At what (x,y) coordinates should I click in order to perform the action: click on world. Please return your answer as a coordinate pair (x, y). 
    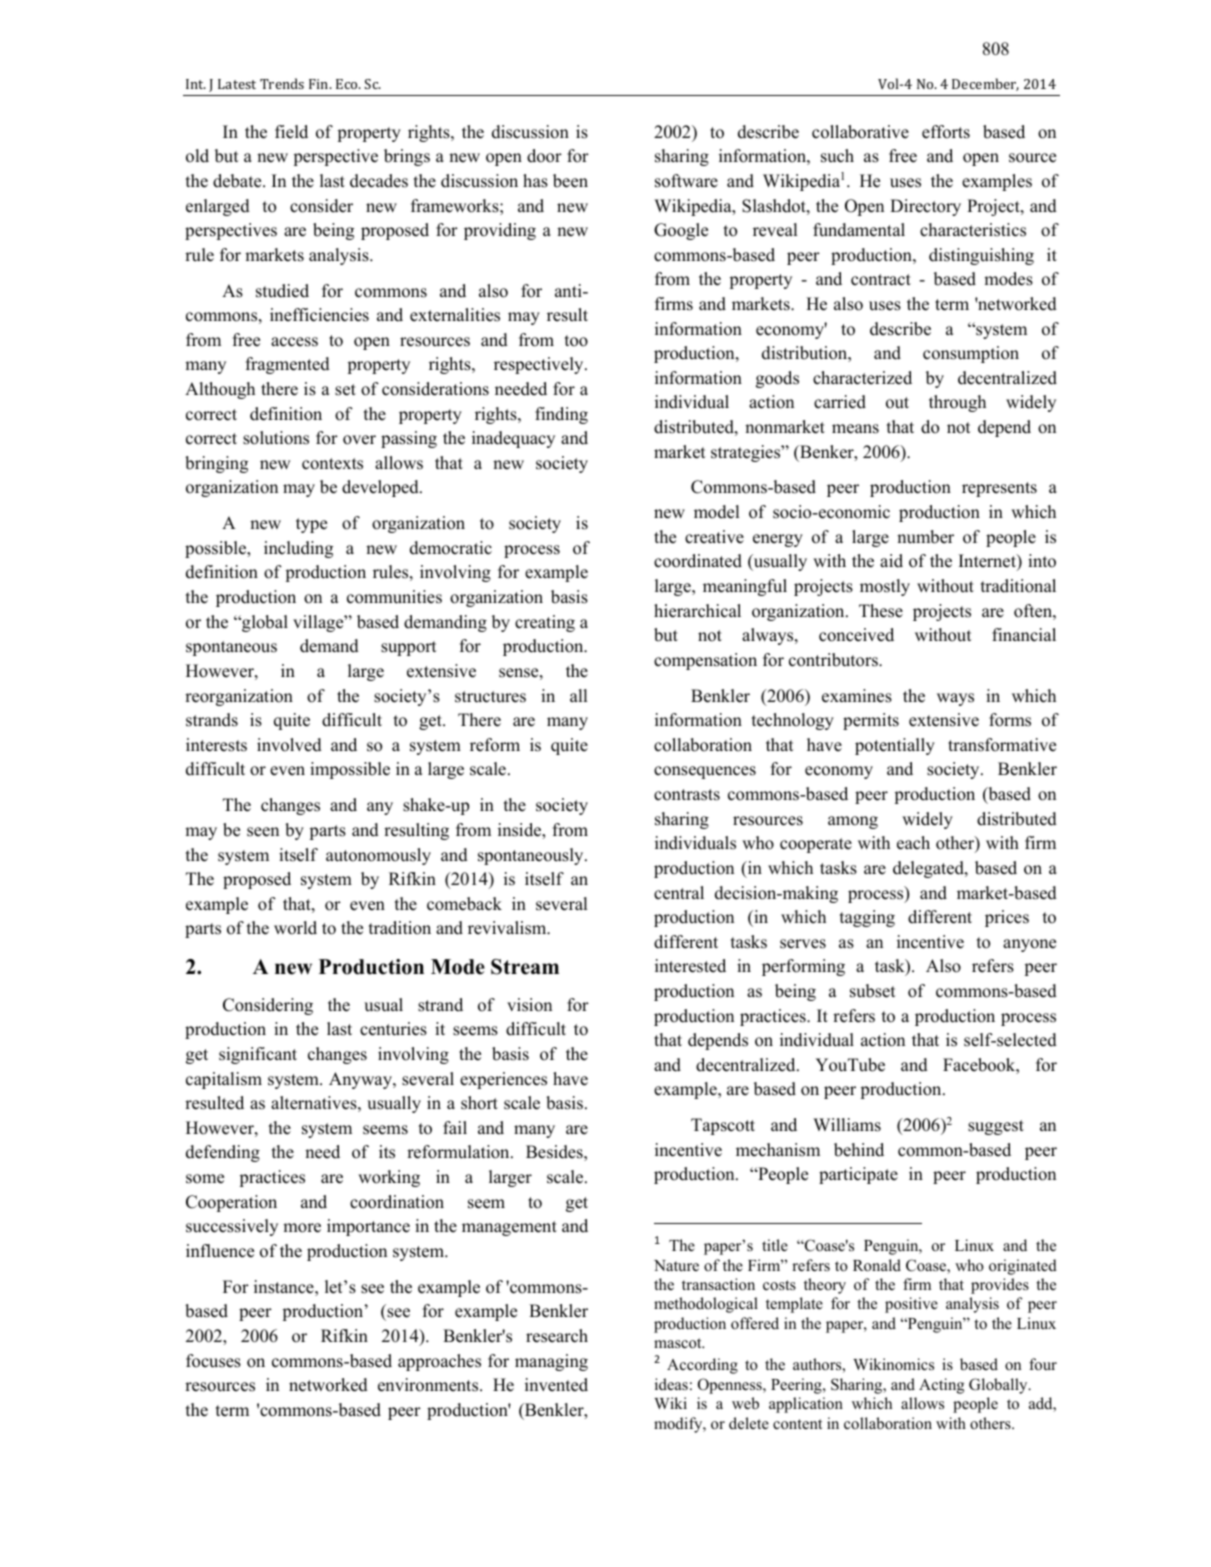
    Looking at the image, I should click on (295, 928).
